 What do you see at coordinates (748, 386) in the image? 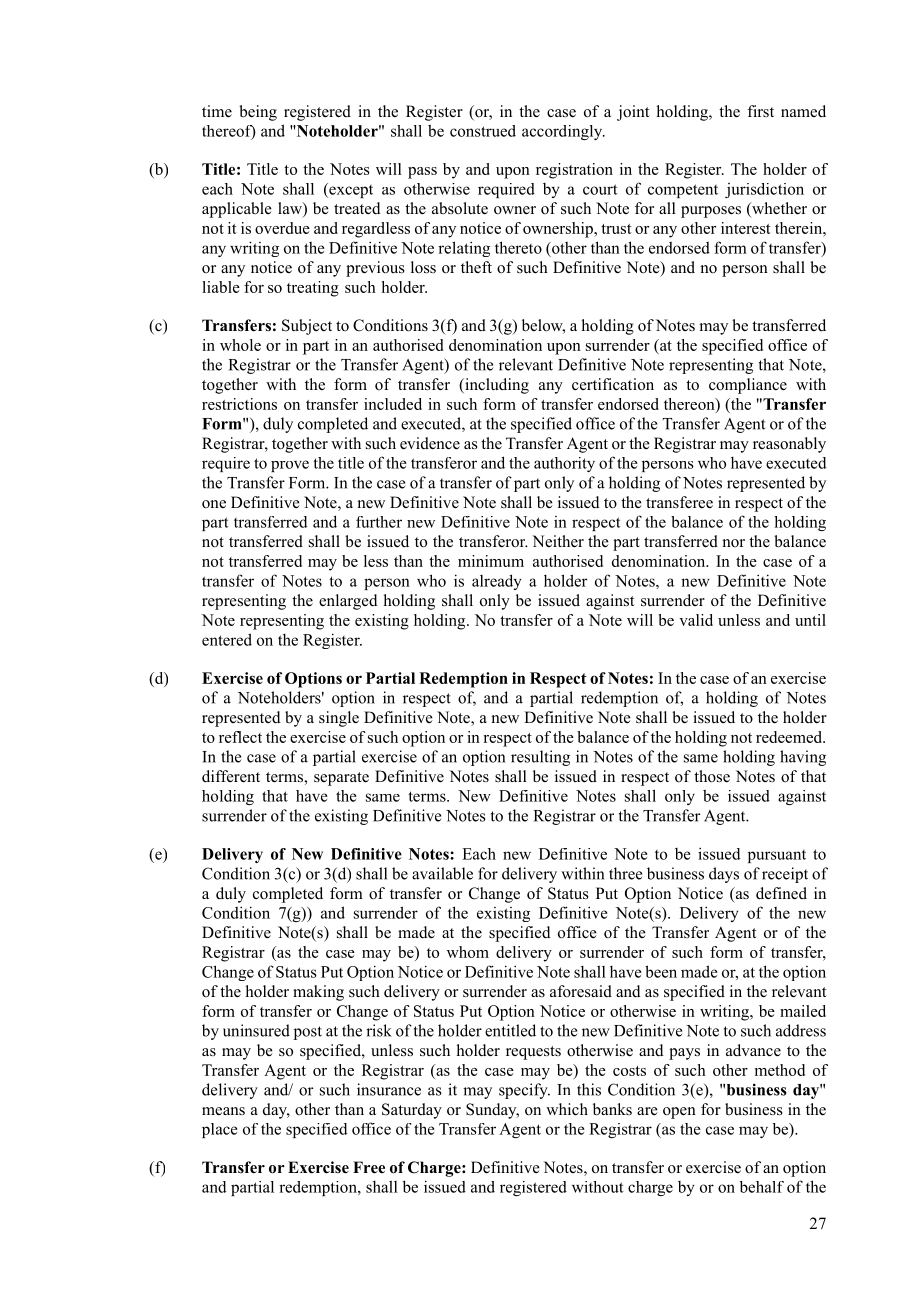
I see `compliance` at bounding box center [748, 386].
